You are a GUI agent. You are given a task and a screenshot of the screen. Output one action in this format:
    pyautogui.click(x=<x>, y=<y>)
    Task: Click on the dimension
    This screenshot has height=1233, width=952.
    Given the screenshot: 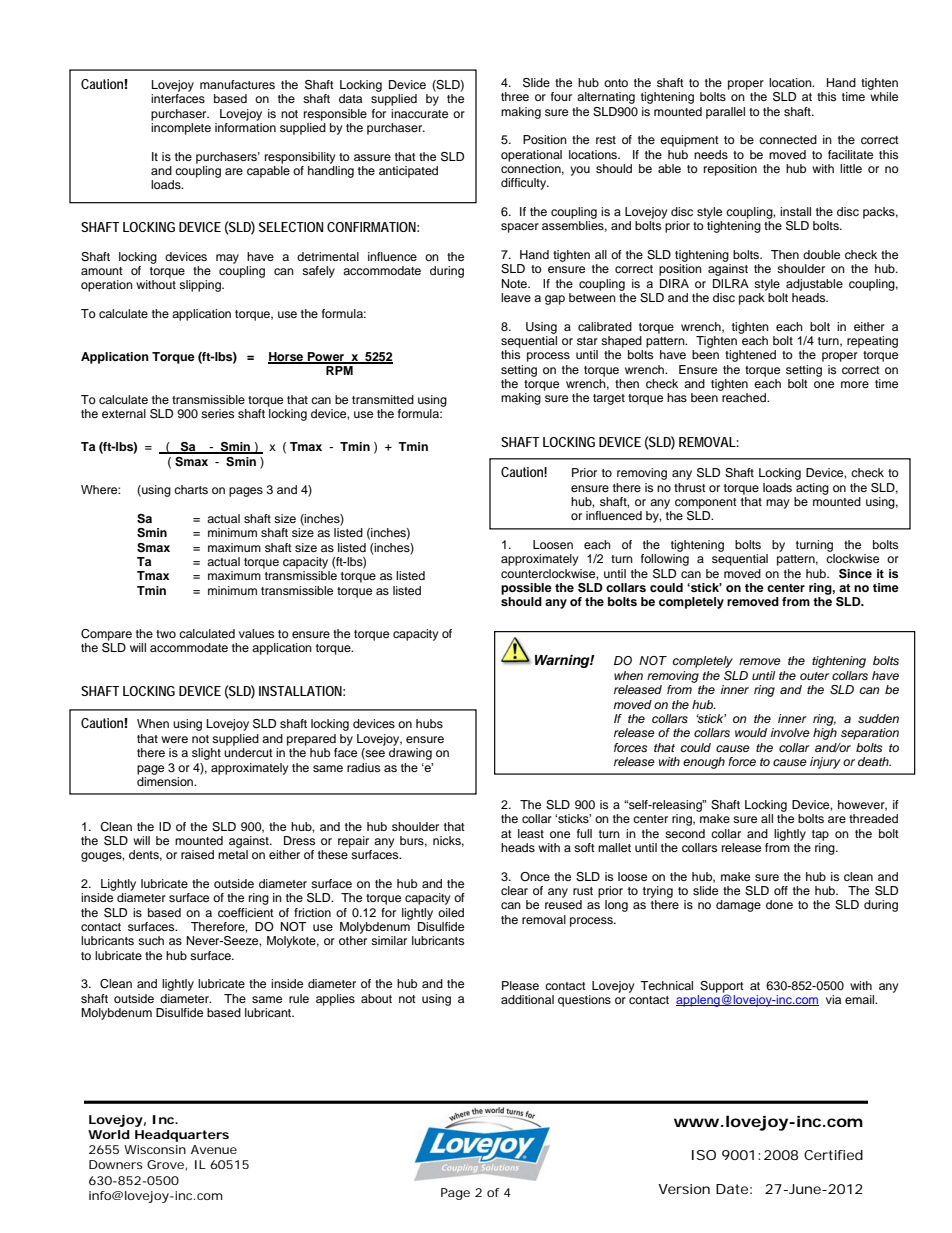 What is the action you would take?
    pyautogui.click(x=166, y=781)
